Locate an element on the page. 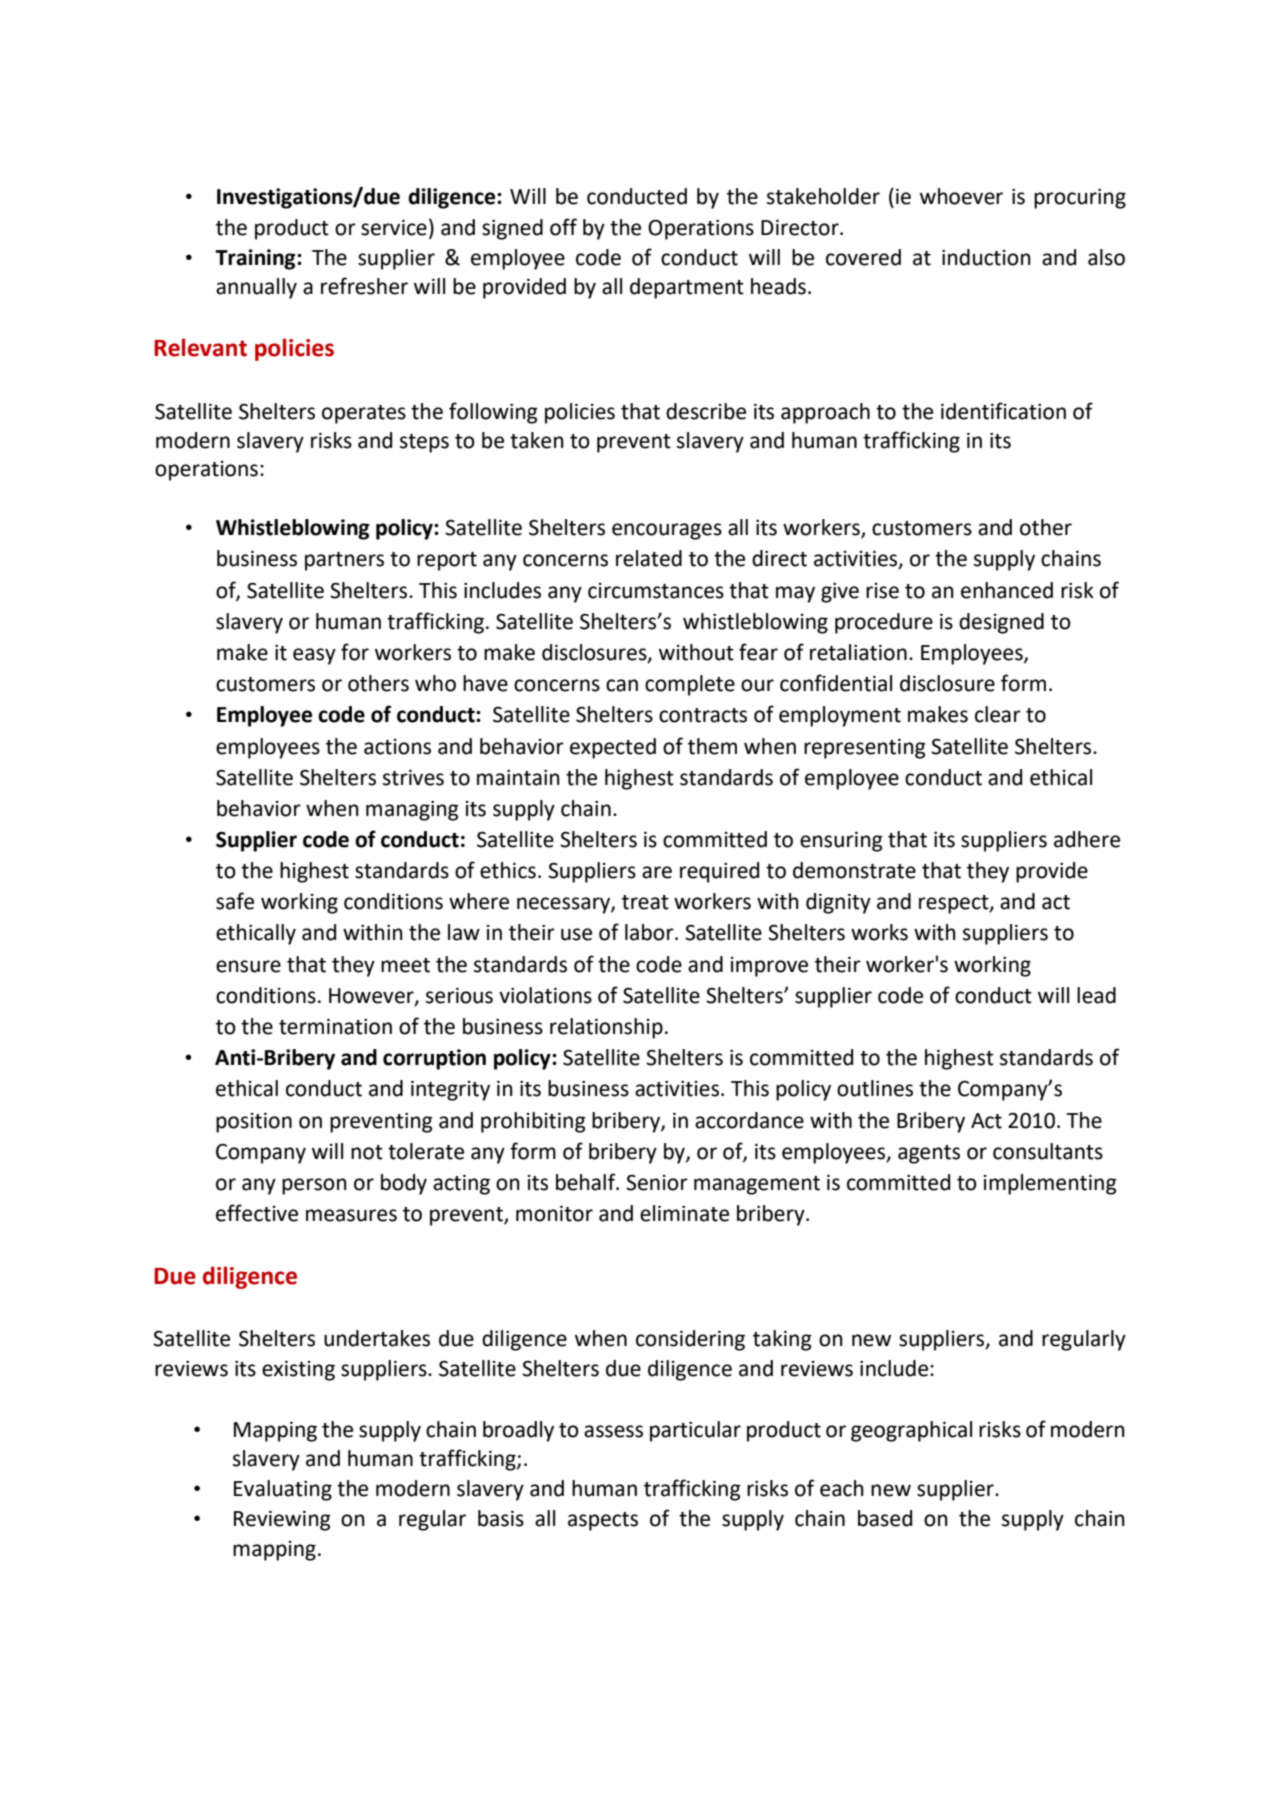 This image has width=1280, height=1811. partners is located at coordinates (344, 561).
